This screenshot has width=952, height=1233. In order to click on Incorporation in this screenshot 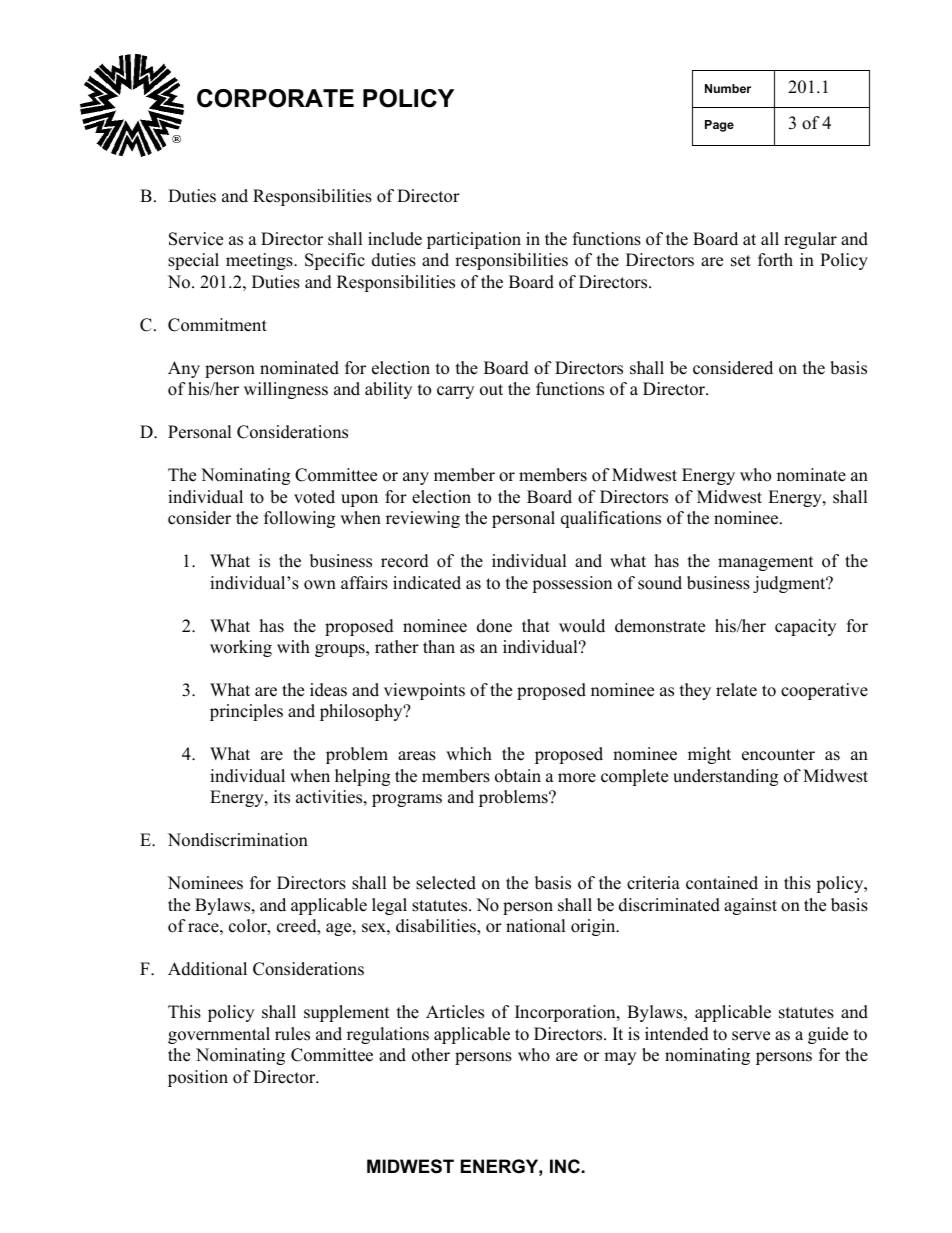, I will do `click(566, 1013)`.
